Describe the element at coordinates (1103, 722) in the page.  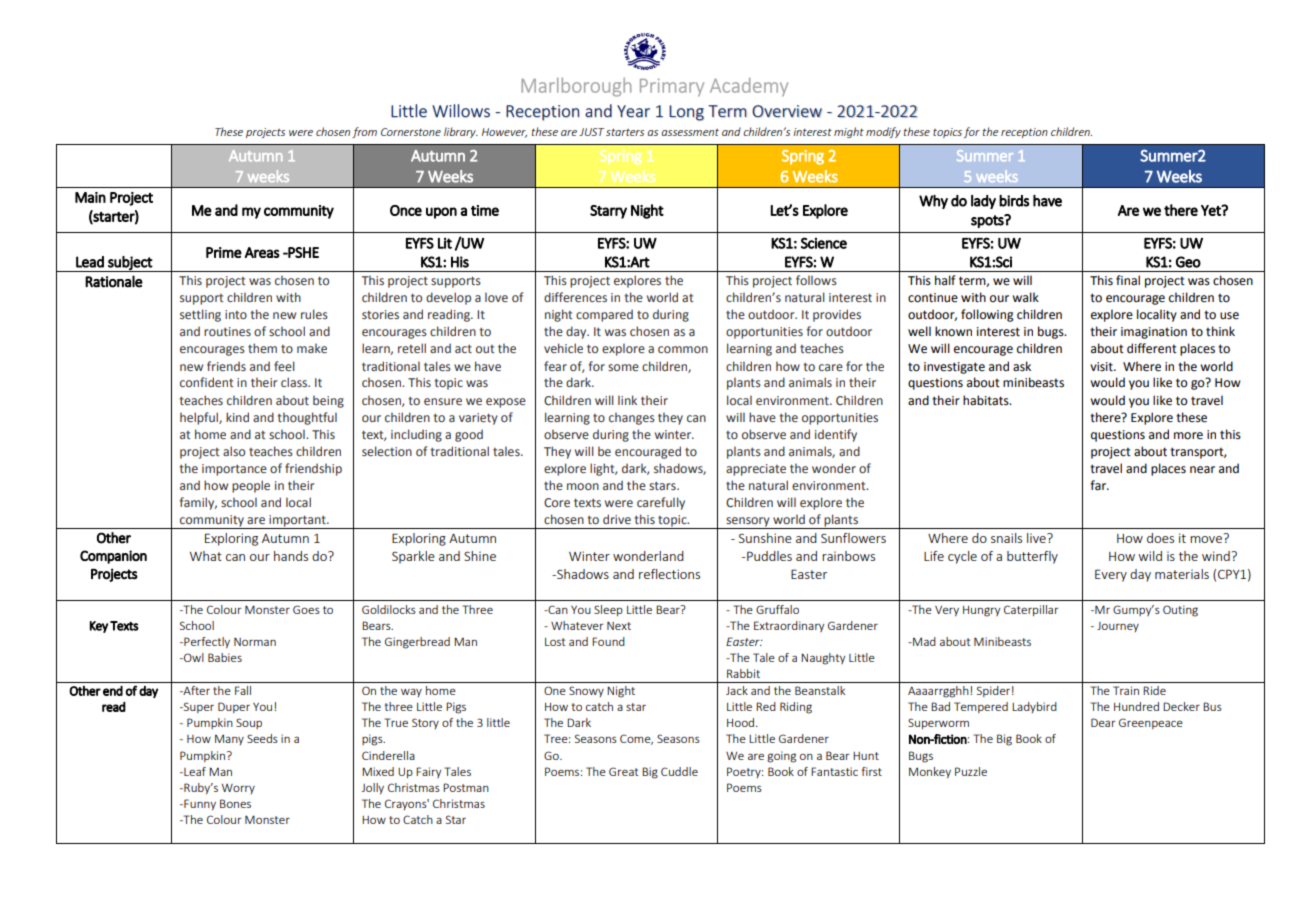
I see `Dear` at that location.
